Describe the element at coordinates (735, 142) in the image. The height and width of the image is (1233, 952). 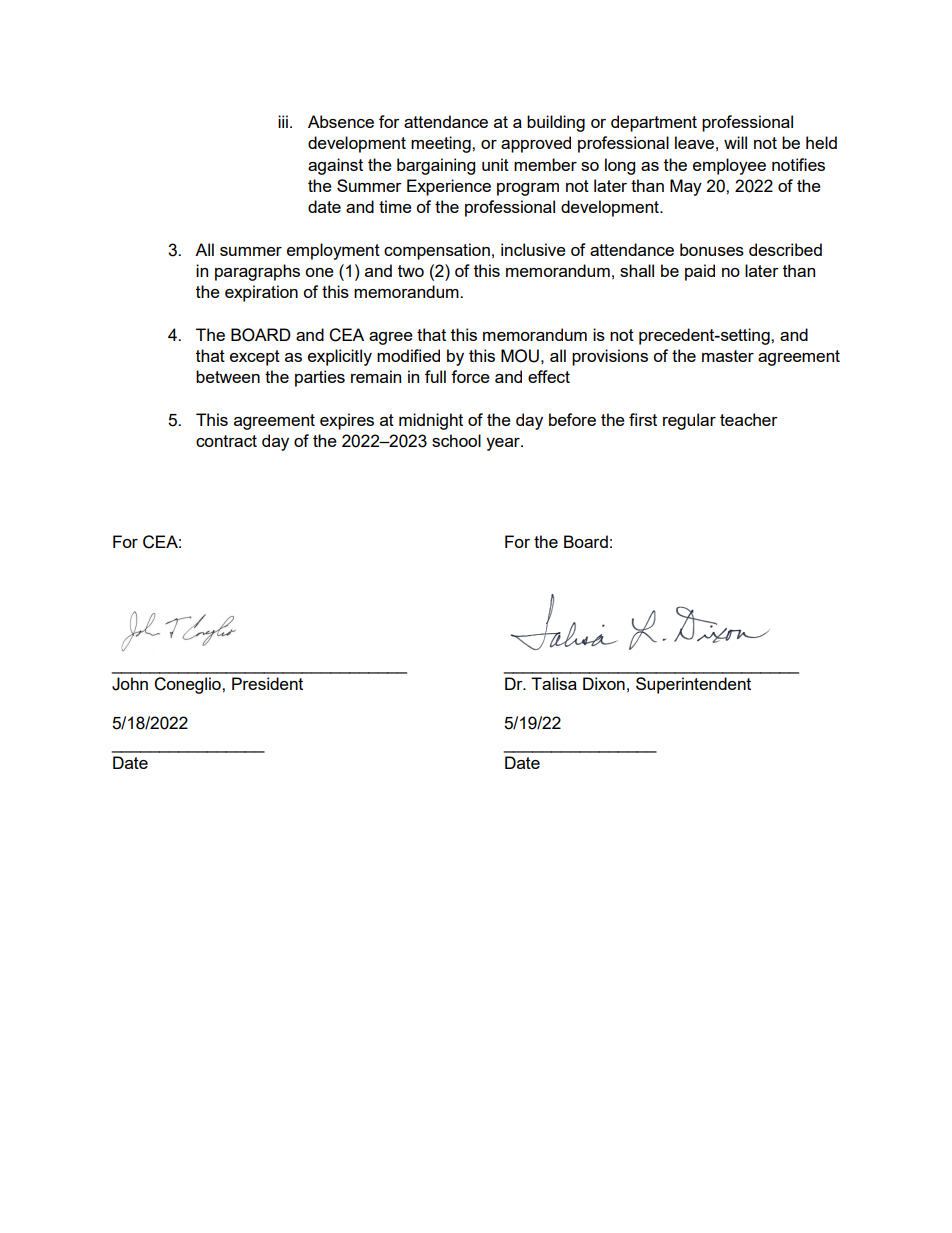
I see `will` at that location.
